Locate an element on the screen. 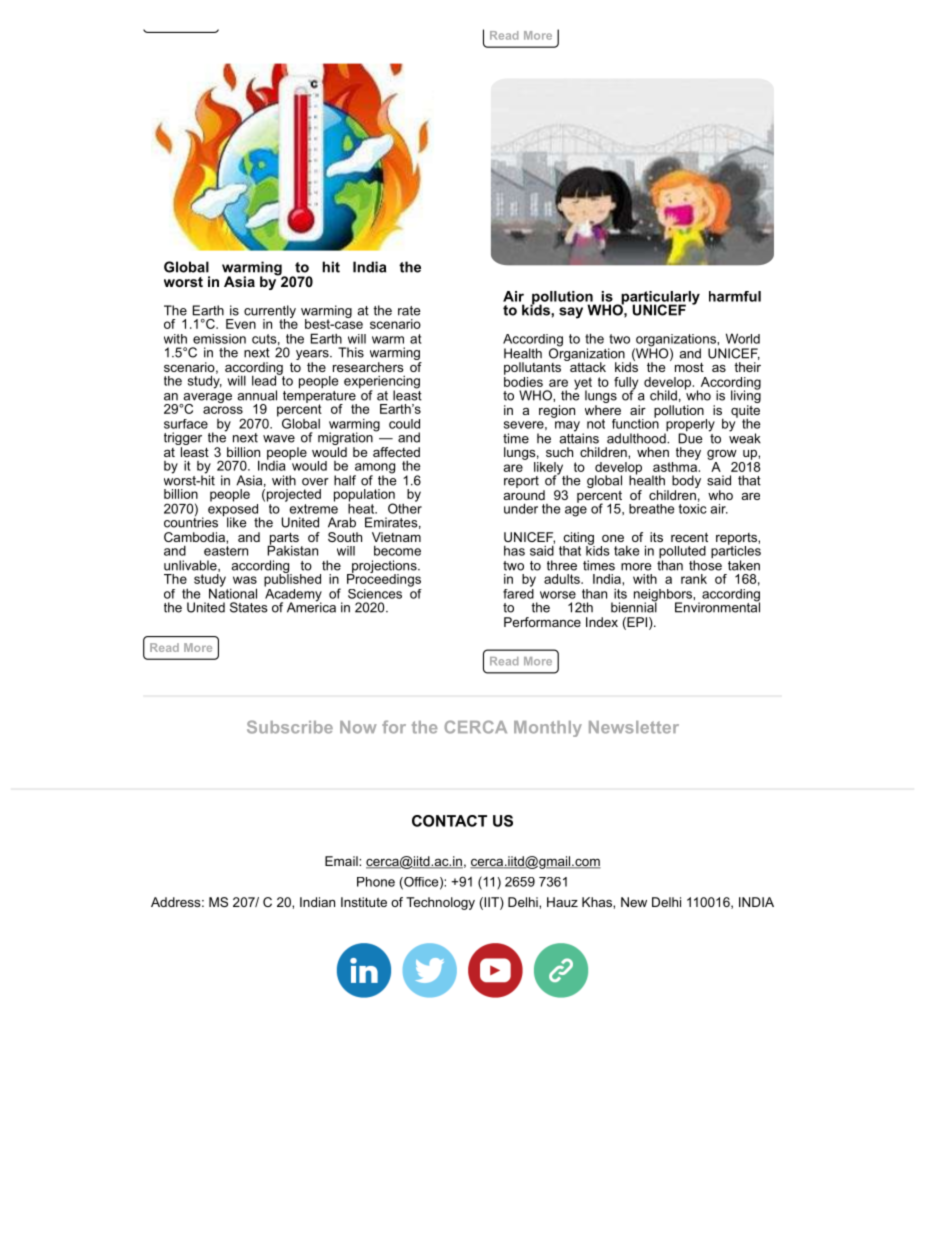 The image size is (952, 1233). Monthly is located at coordinates (548, 729).
